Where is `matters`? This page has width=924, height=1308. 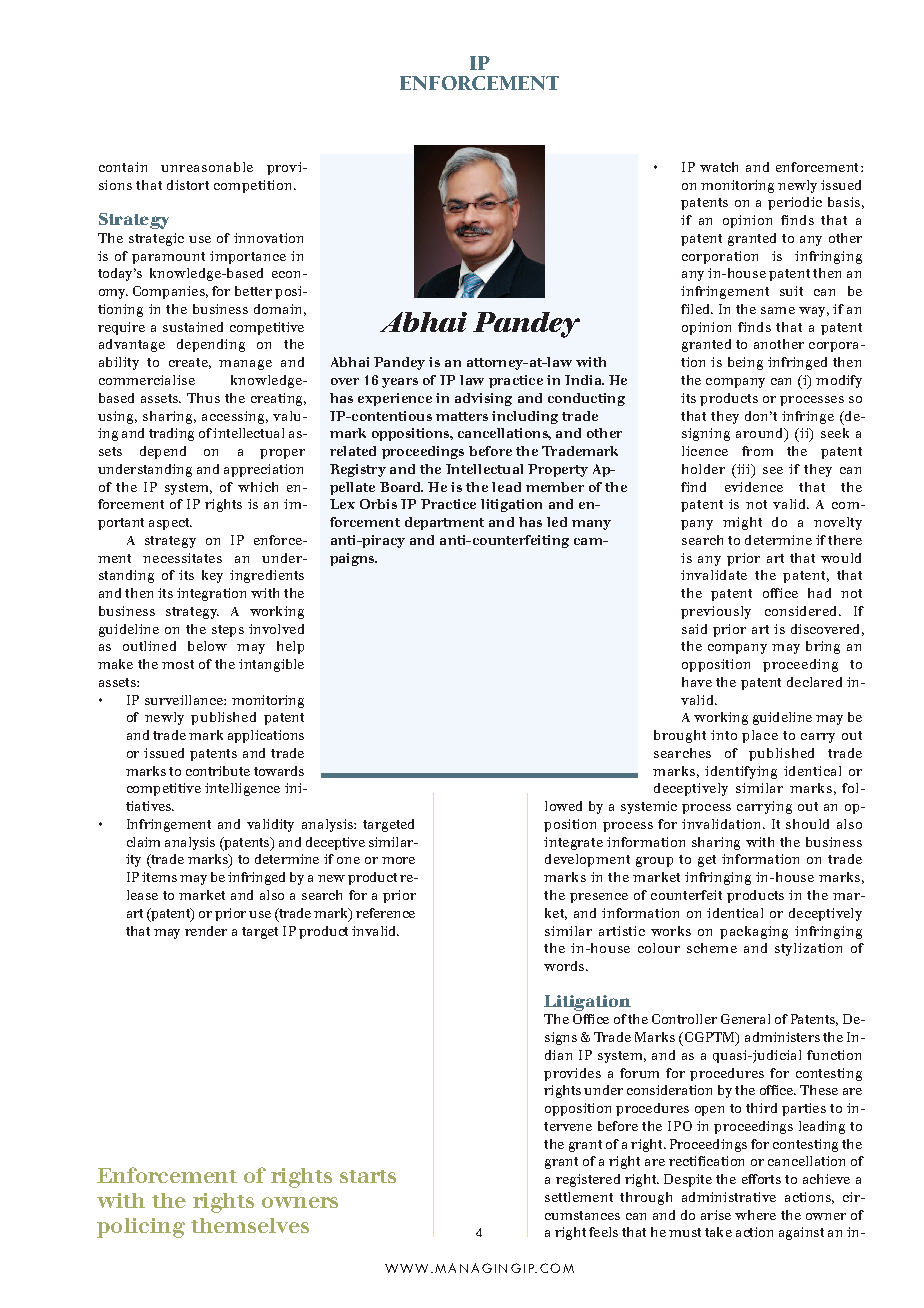 matters is located at coordinates (462, 416).
